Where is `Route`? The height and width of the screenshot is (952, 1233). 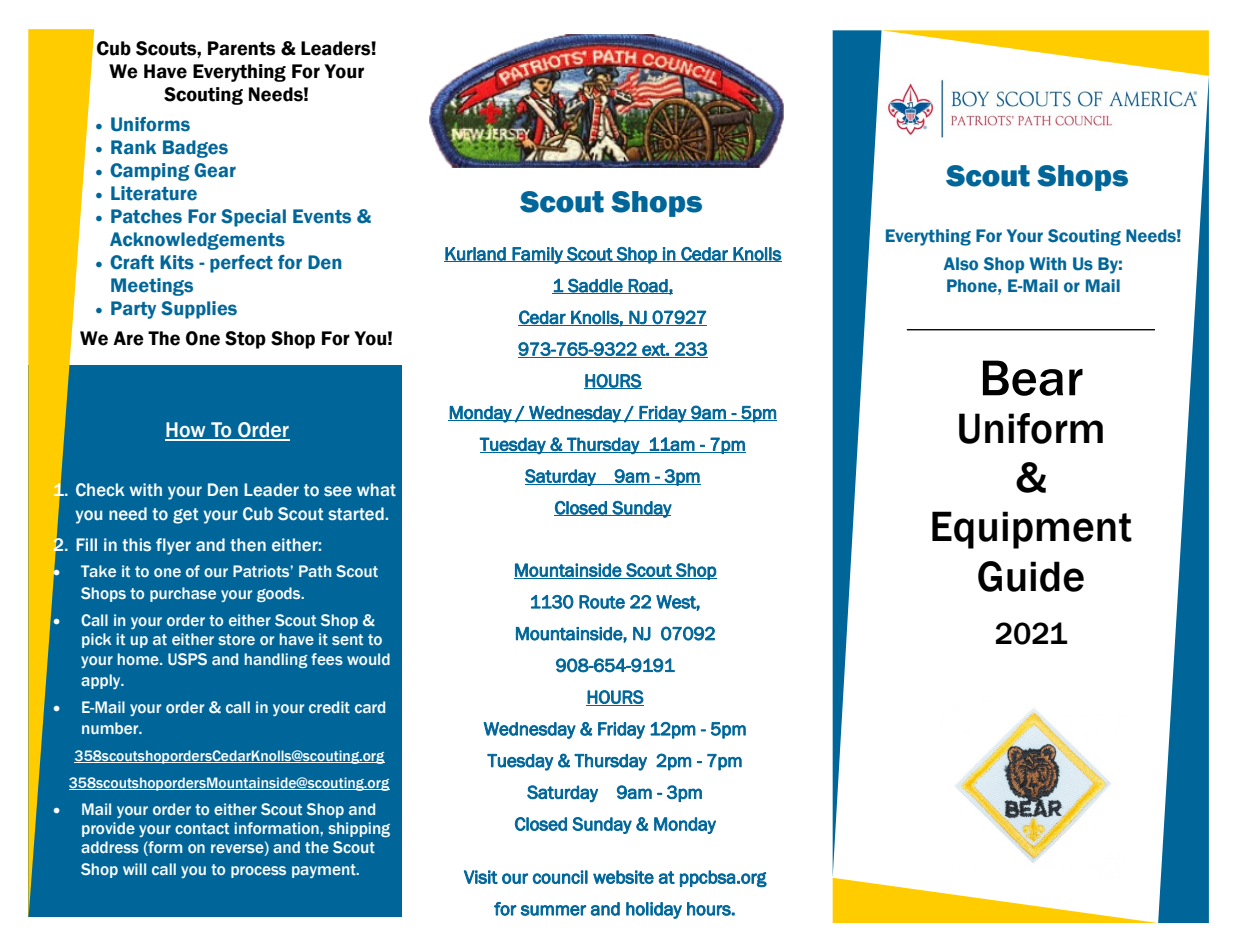 Route is located at coordinates (602, 602).
